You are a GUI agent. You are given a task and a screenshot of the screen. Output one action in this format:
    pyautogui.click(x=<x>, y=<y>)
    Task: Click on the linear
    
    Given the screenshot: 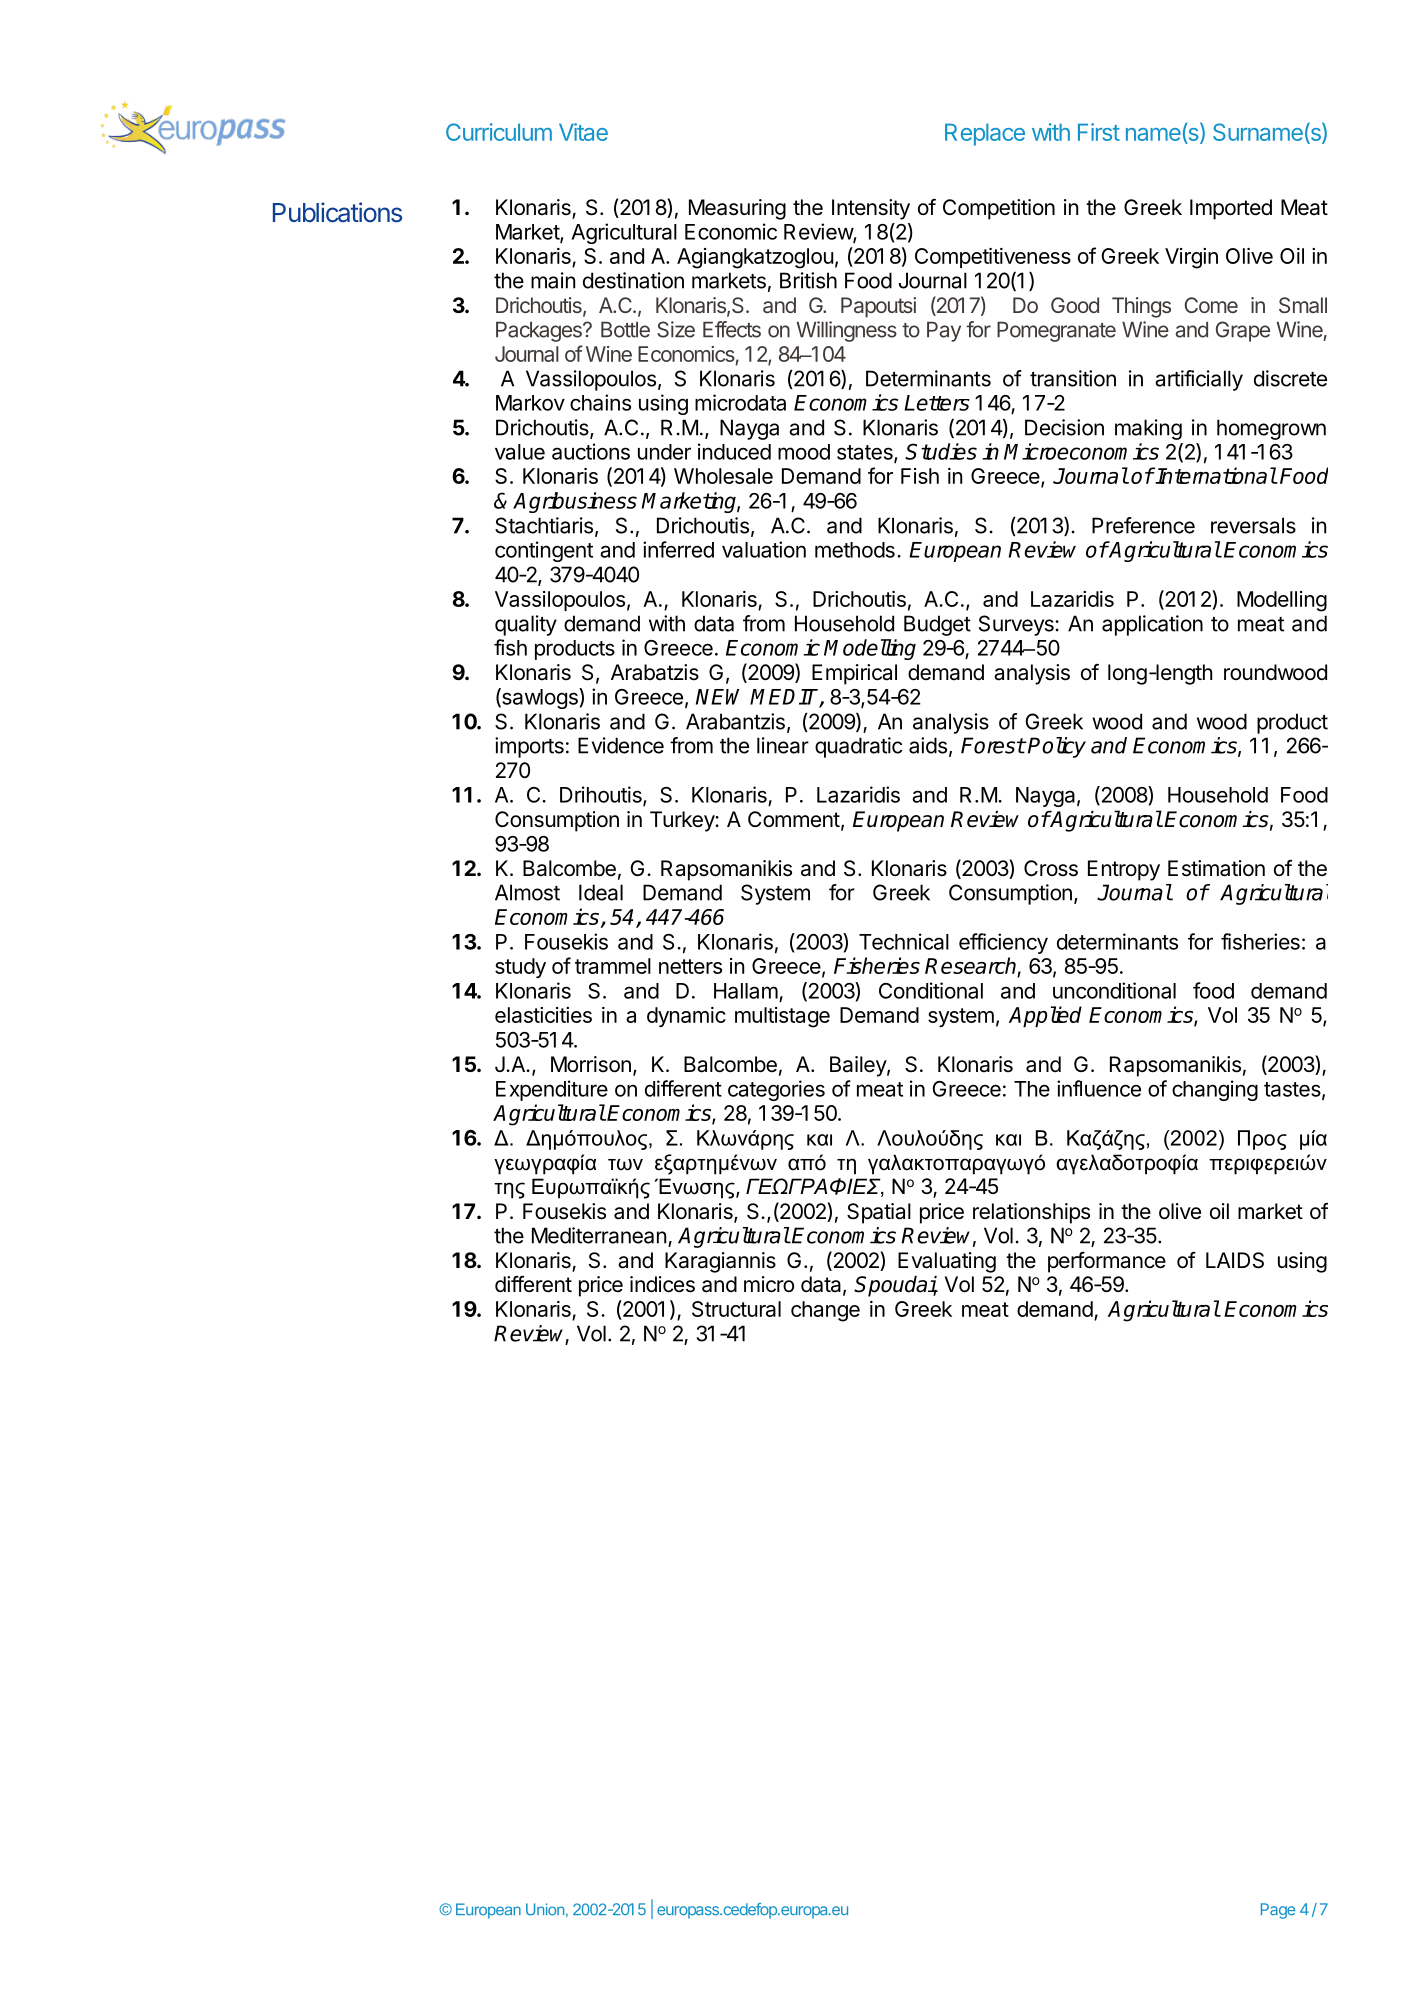 What is the action you would take?
    pyautogui.click(x=783, y=745)
